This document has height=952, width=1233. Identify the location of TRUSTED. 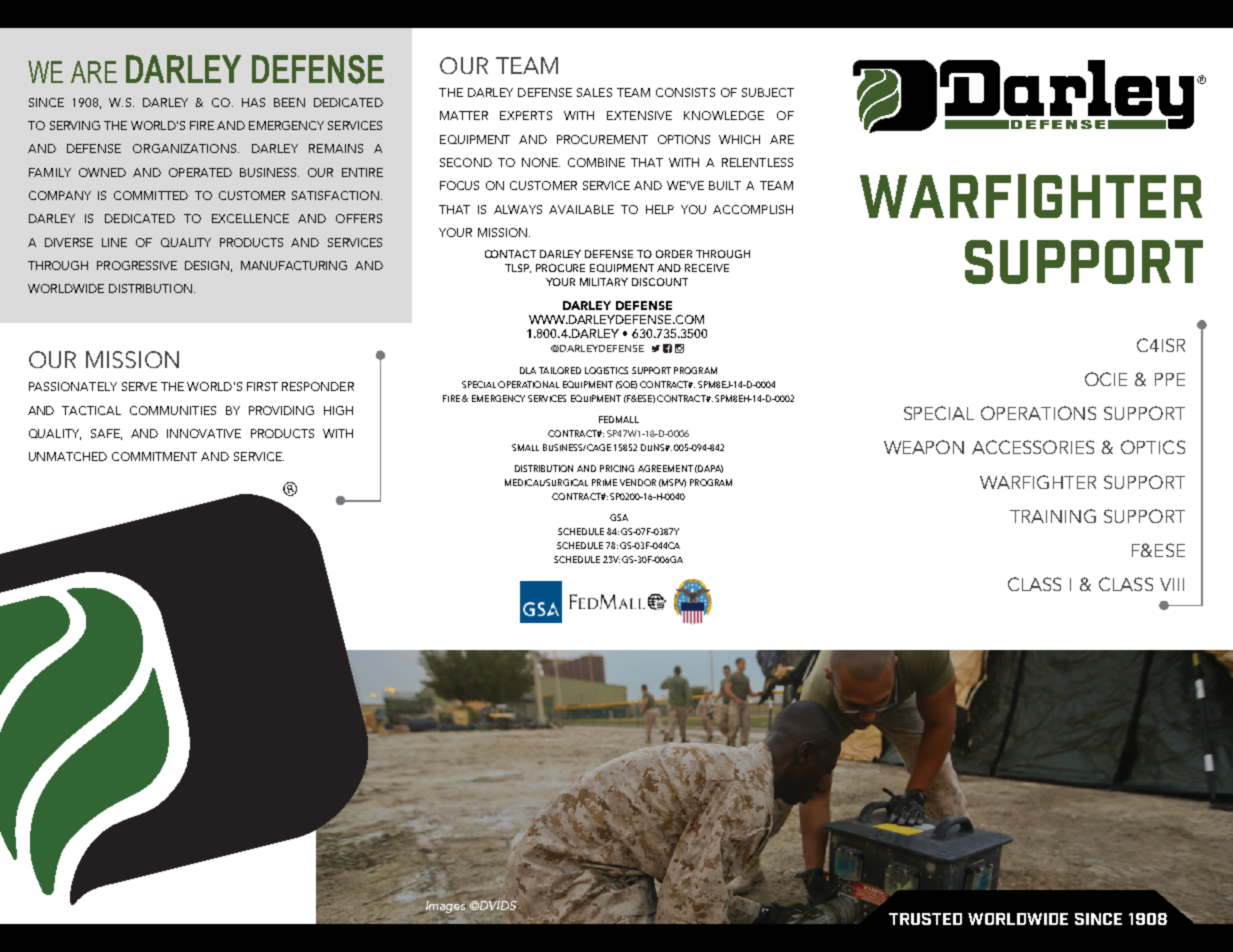
(925, 919).
